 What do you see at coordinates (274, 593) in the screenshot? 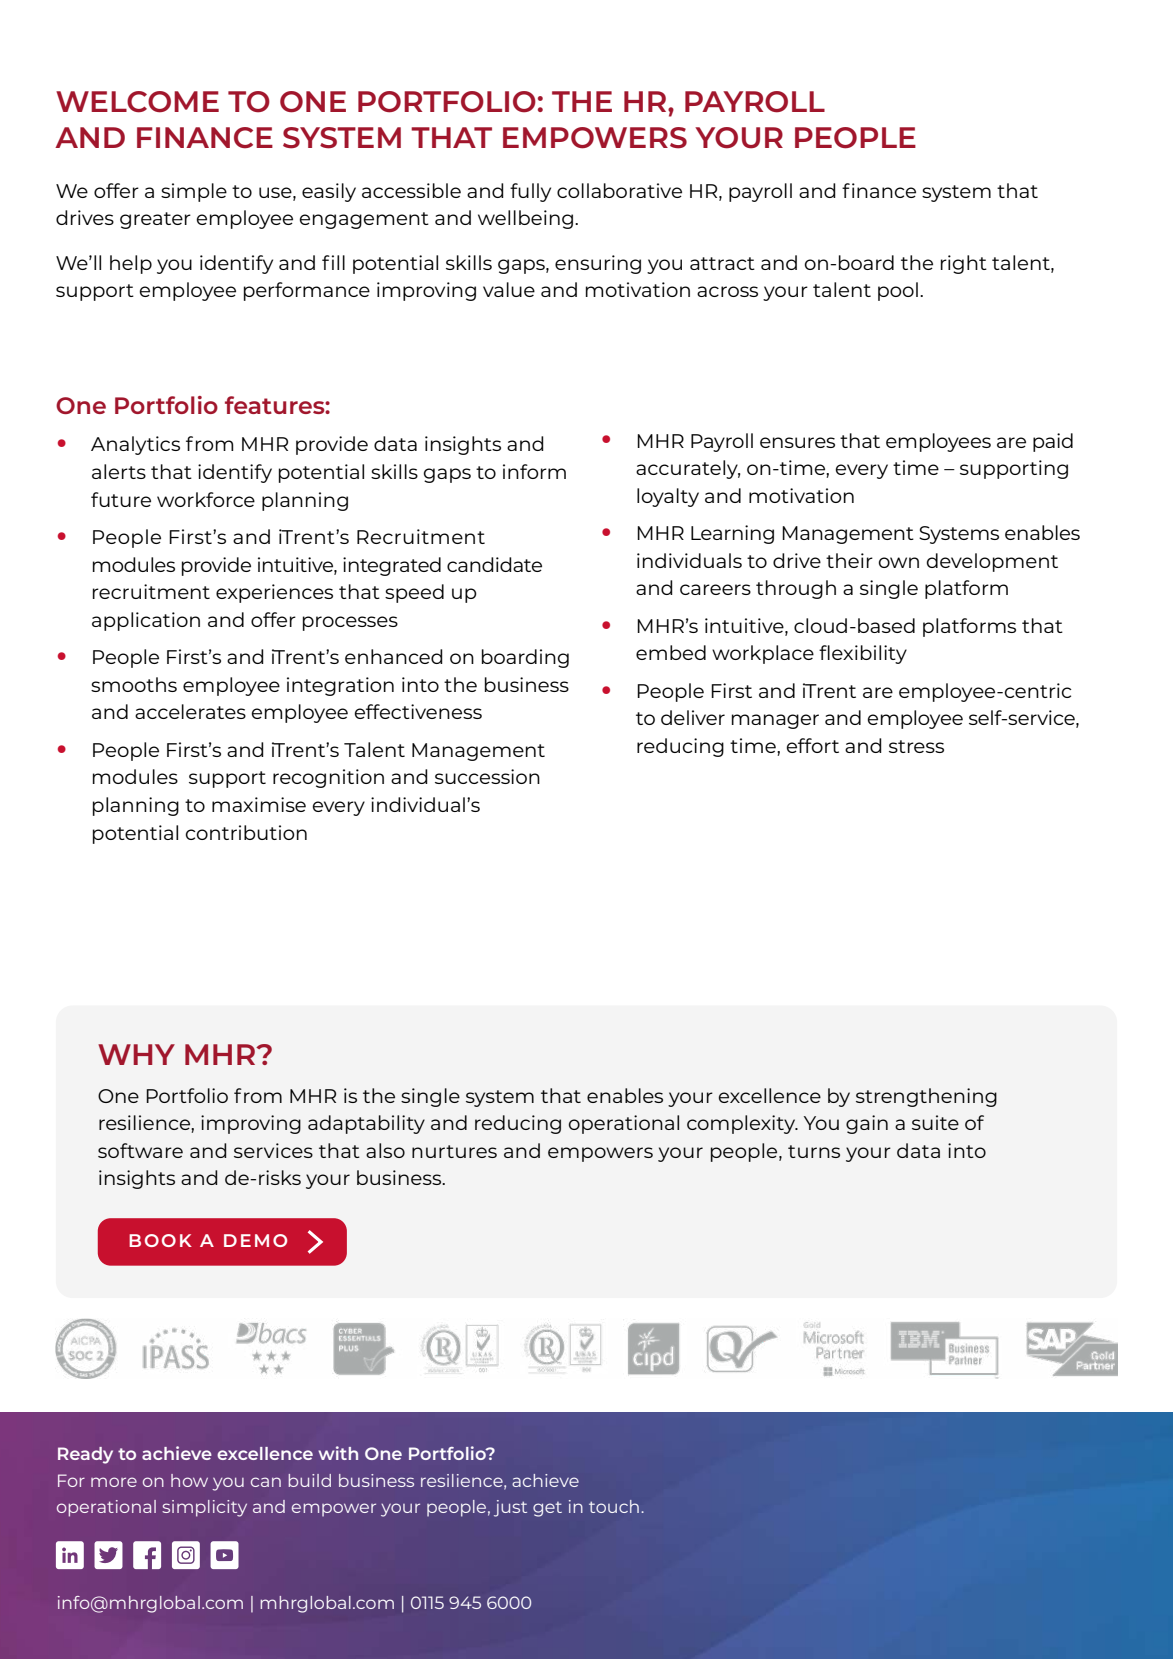
I see `experiences` at bounding box center [274, 593].
